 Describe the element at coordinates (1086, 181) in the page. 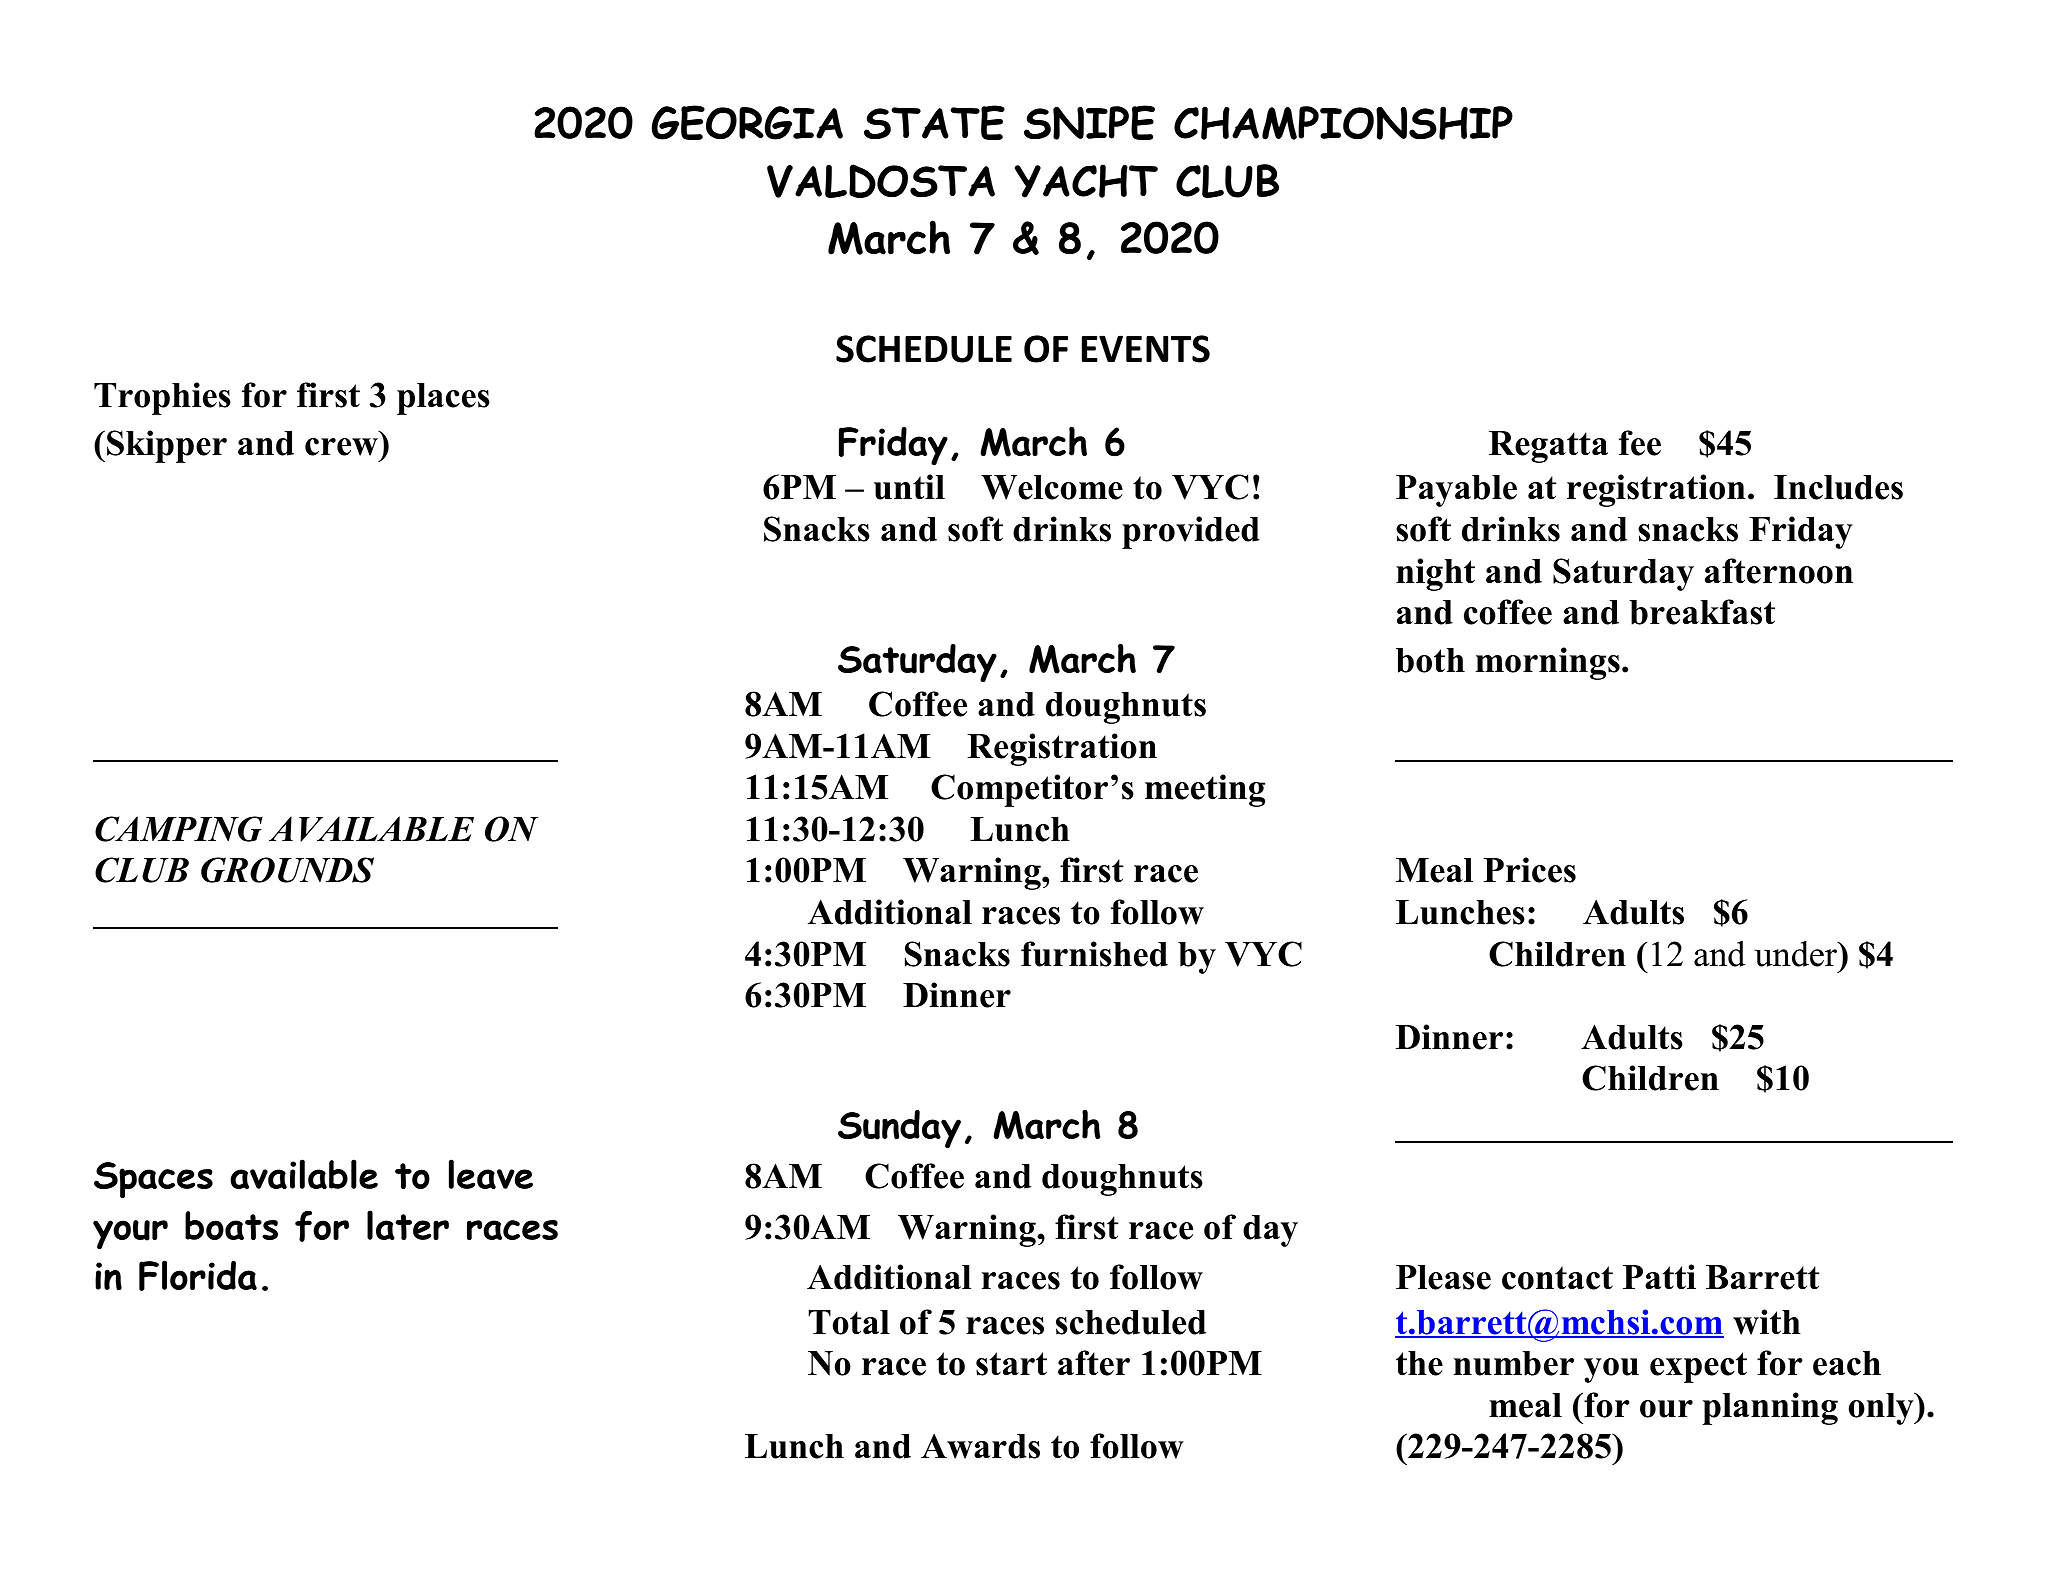

I see `YACHT` at that location.
